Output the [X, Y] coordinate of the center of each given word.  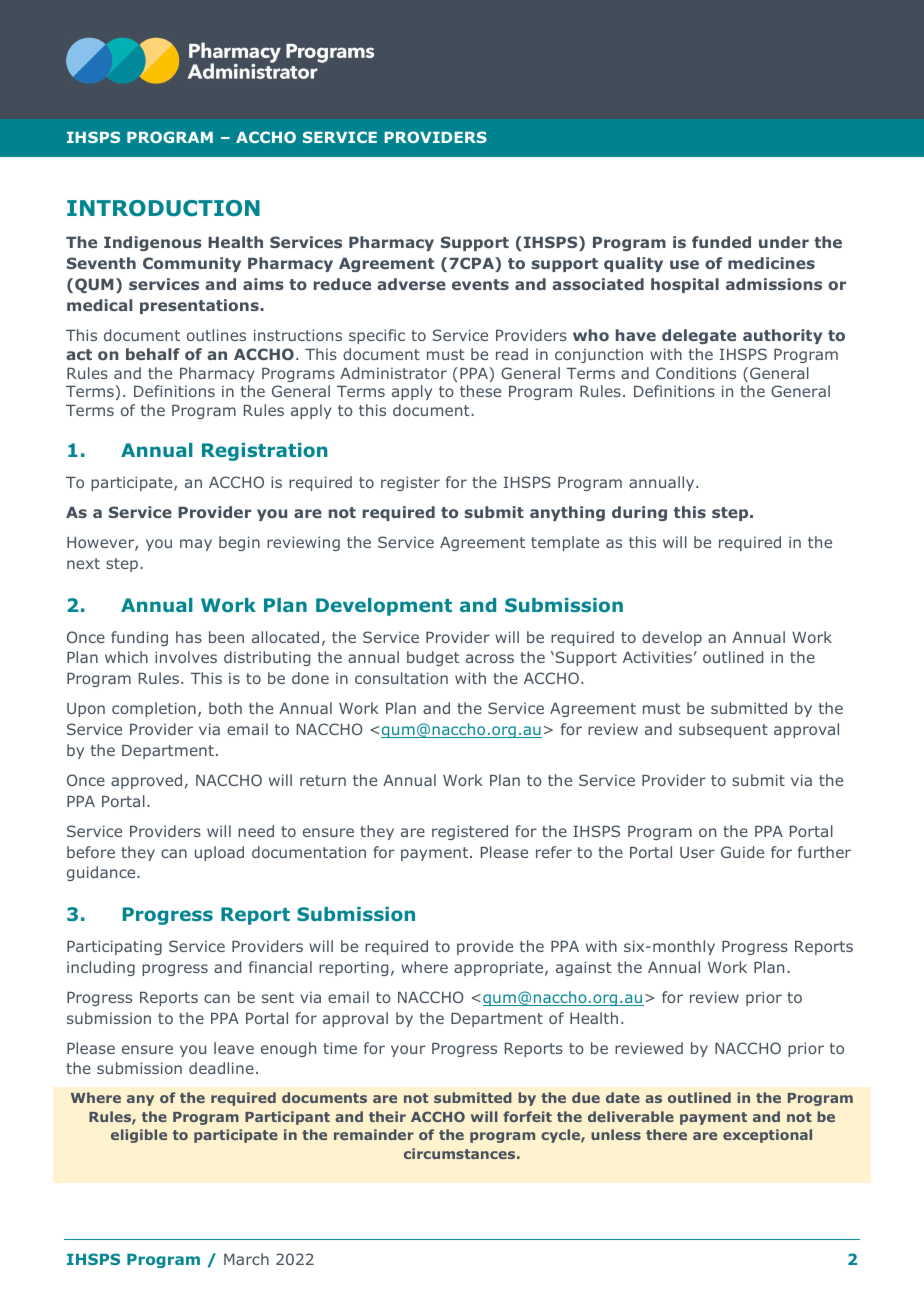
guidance [102, 873]
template [565, 543]
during [639, 513]
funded [721, 242]
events [480, 284]
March [246, 1259]
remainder [374, 1134]
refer [554, 852]
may [196, 545]
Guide [742, 852]
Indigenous [153, 243]
